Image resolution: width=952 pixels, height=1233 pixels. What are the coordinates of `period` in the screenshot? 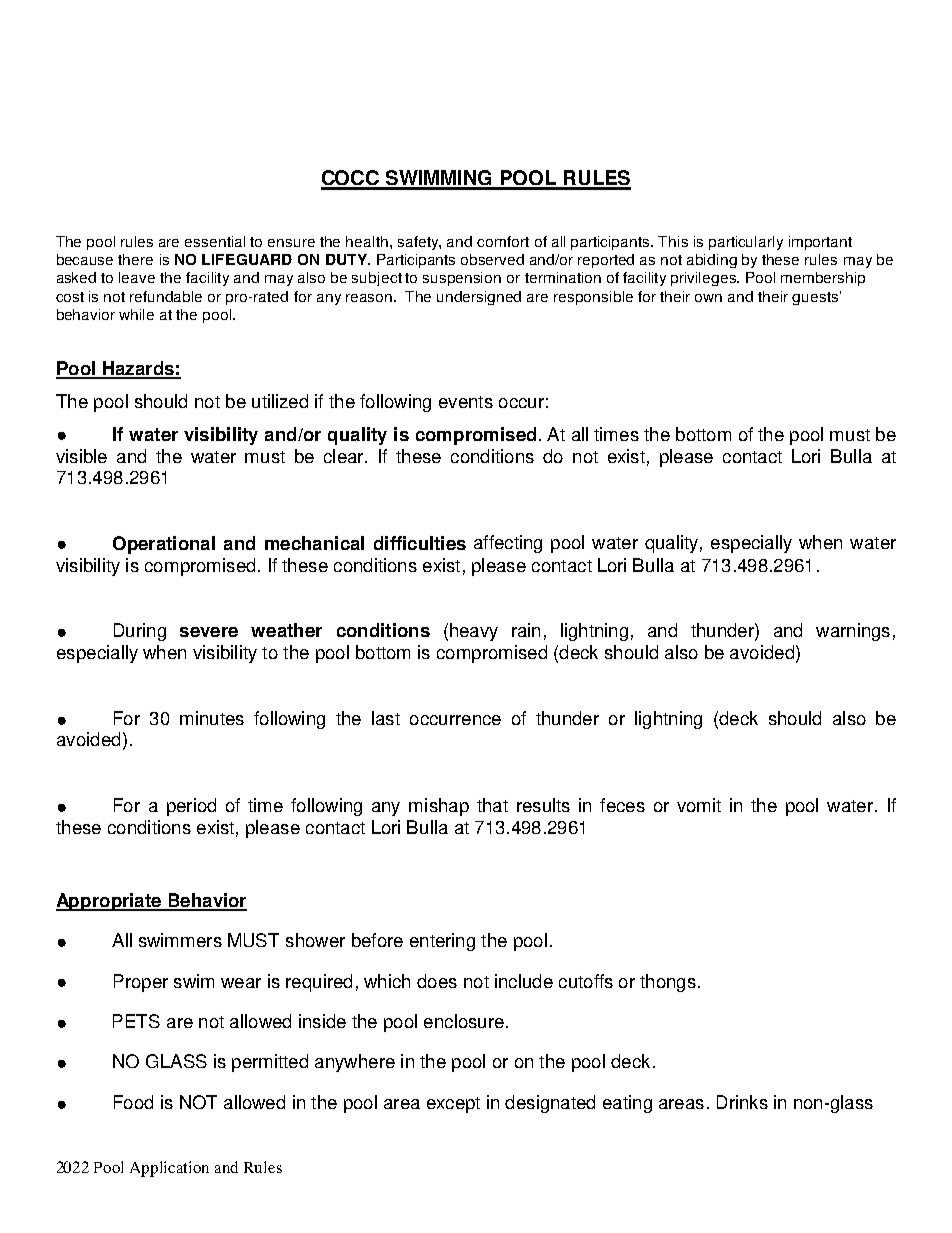 It's located at (191, 807).
